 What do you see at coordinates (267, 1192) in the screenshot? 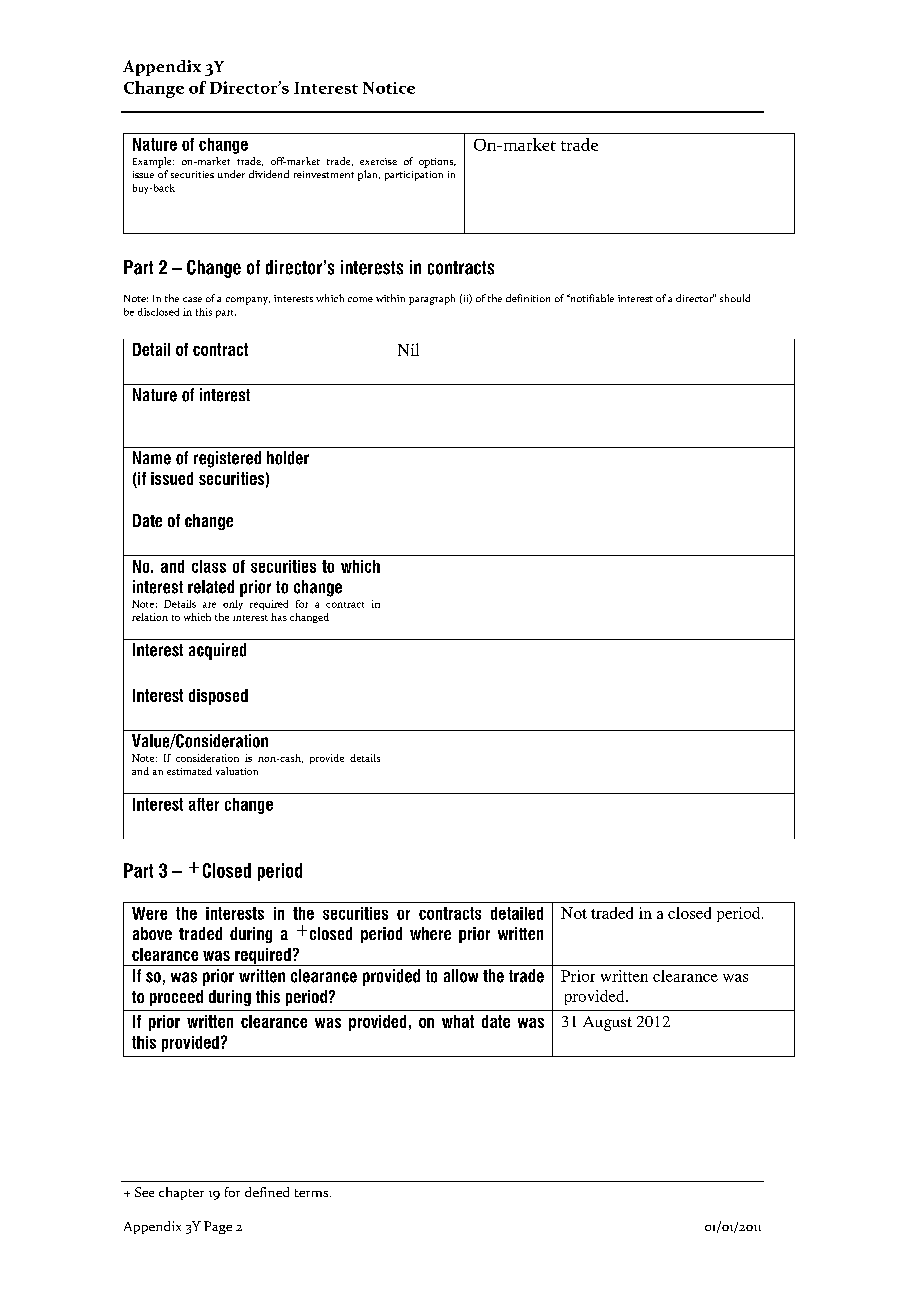
I see `defined` at bounding box center [267, 1192].
